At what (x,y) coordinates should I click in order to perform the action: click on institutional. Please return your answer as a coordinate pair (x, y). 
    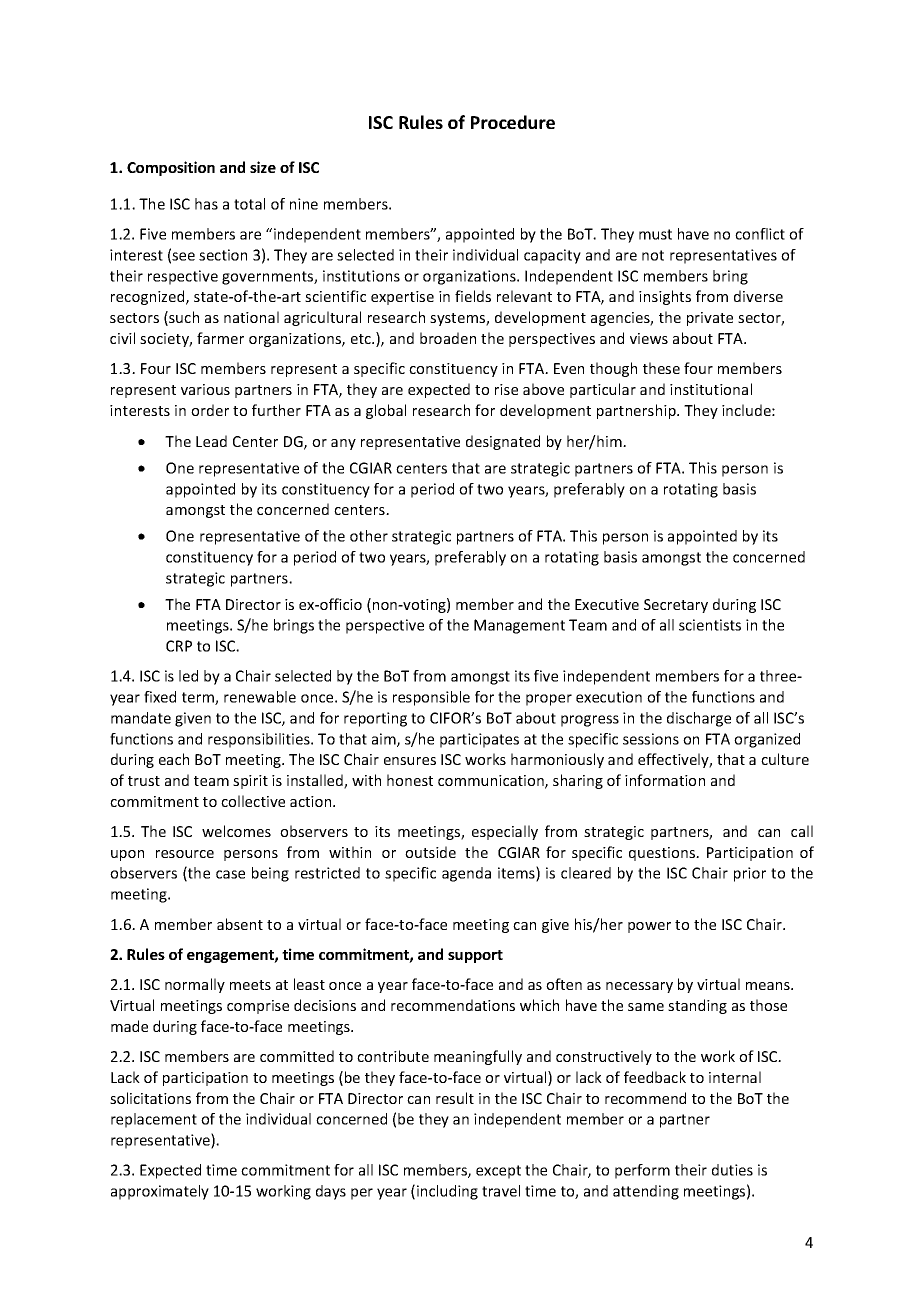
    Looking at the image, I should click on (711, 389).
